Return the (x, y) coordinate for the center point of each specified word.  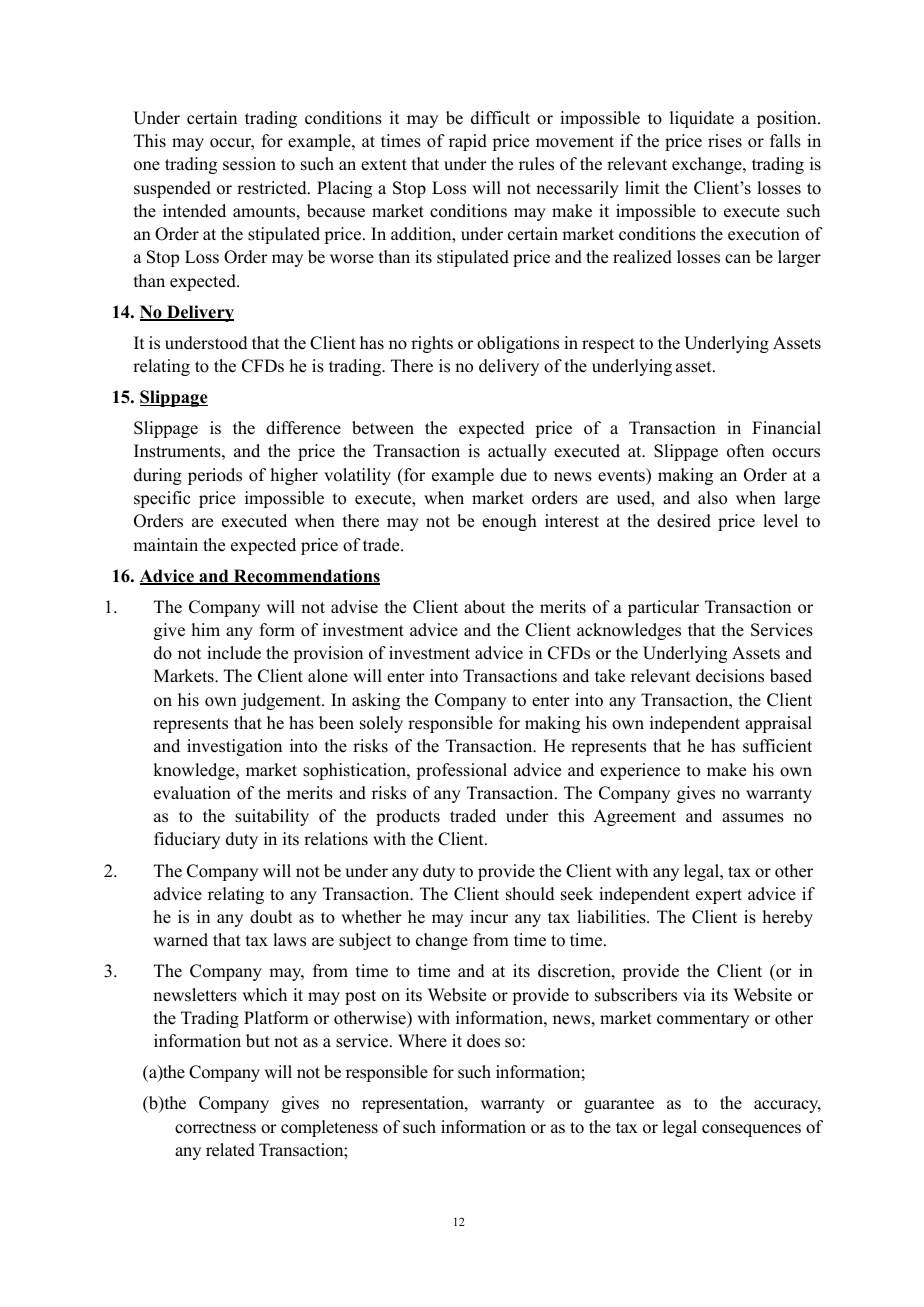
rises (725, 141)
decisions (730, 676)
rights (432, 344)
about (484, 607)
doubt (271, 917)
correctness (215, 1128)
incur (489, 917)
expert (719, 896)
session (249, 164)
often (745, 451)
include (234, 653)
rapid (468, 142)
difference (303, 428)
